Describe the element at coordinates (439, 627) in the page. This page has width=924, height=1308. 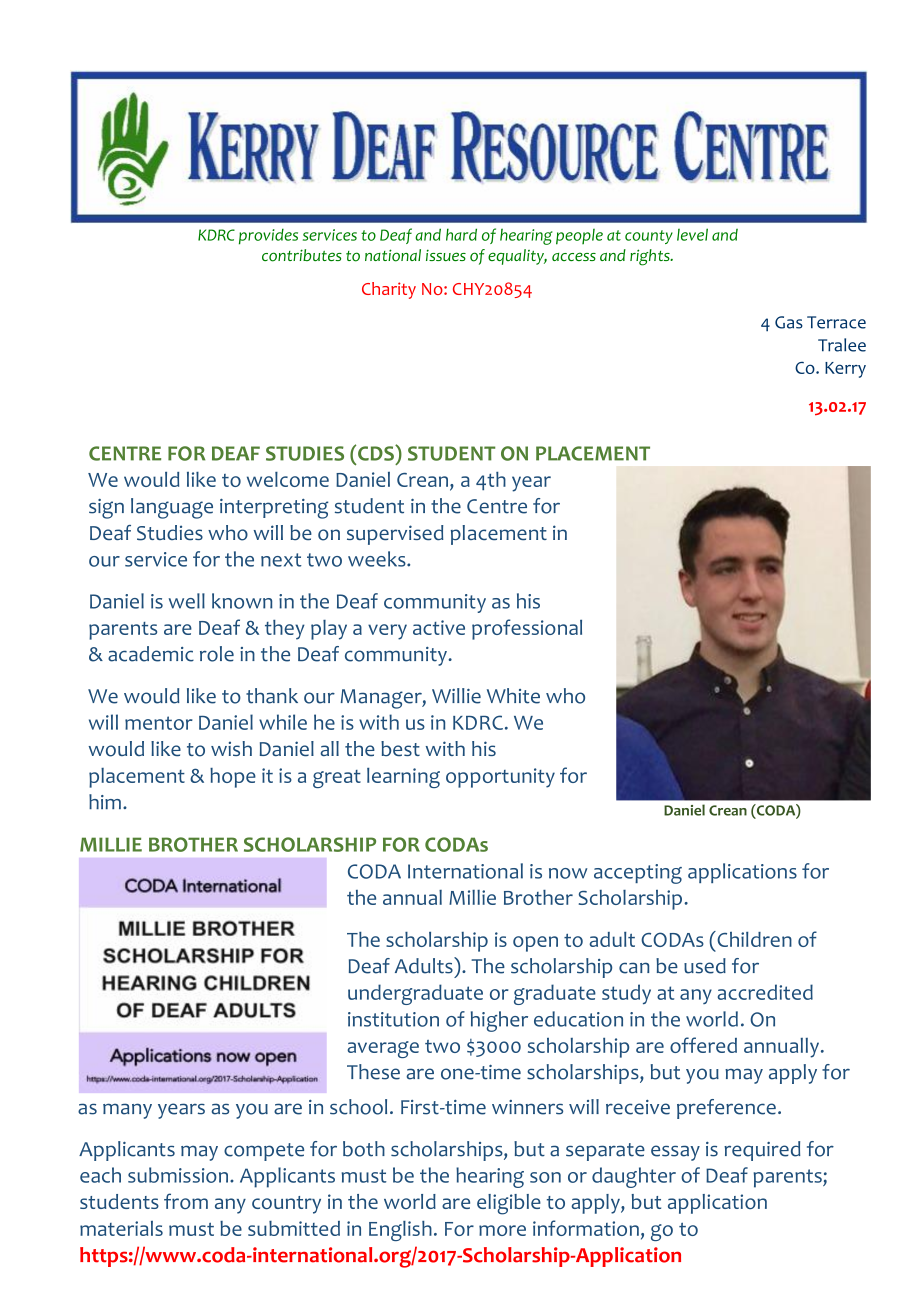
I see `active` at that location.
